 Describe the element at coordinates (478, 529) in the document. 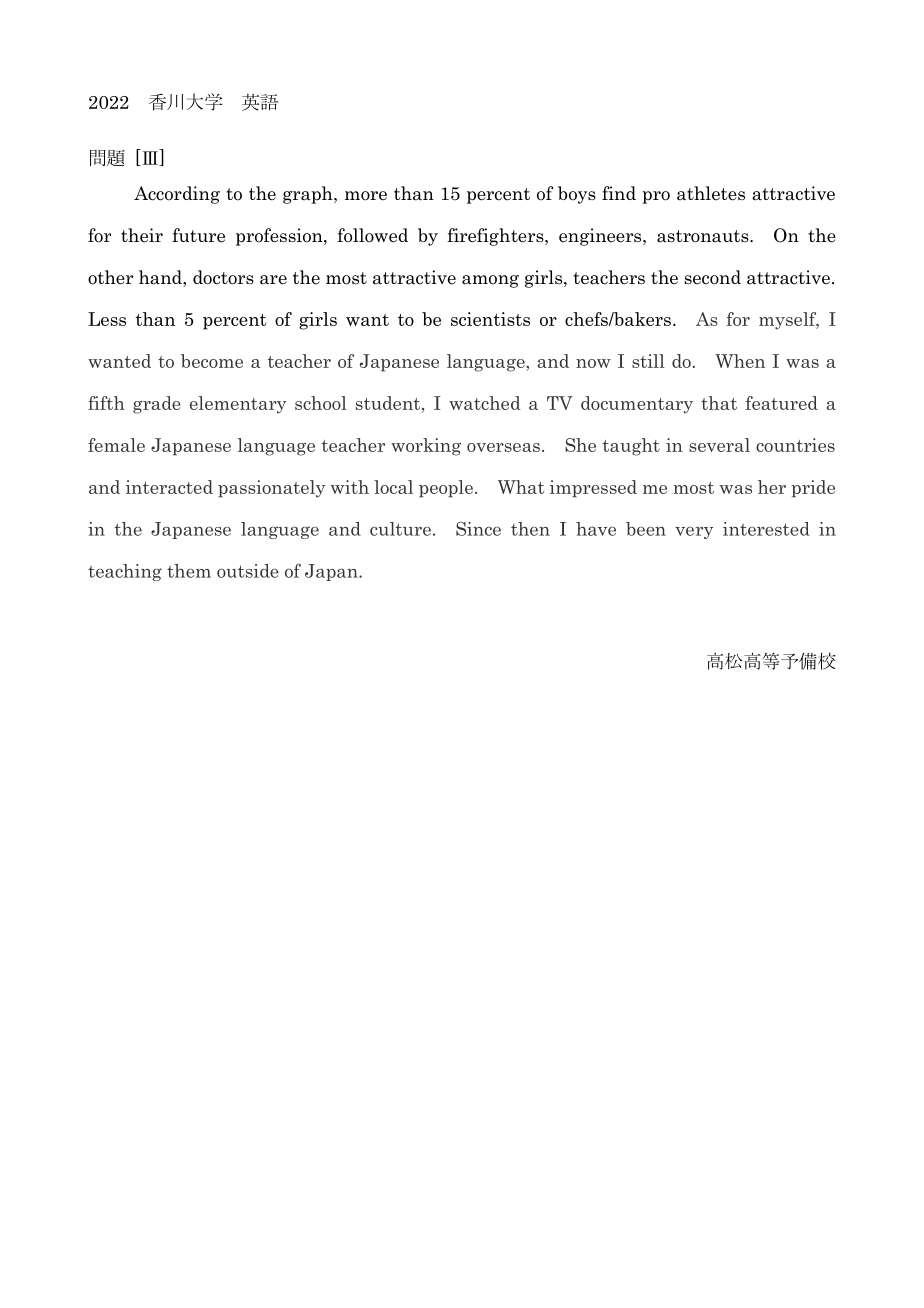

I see `Since` at that location.
